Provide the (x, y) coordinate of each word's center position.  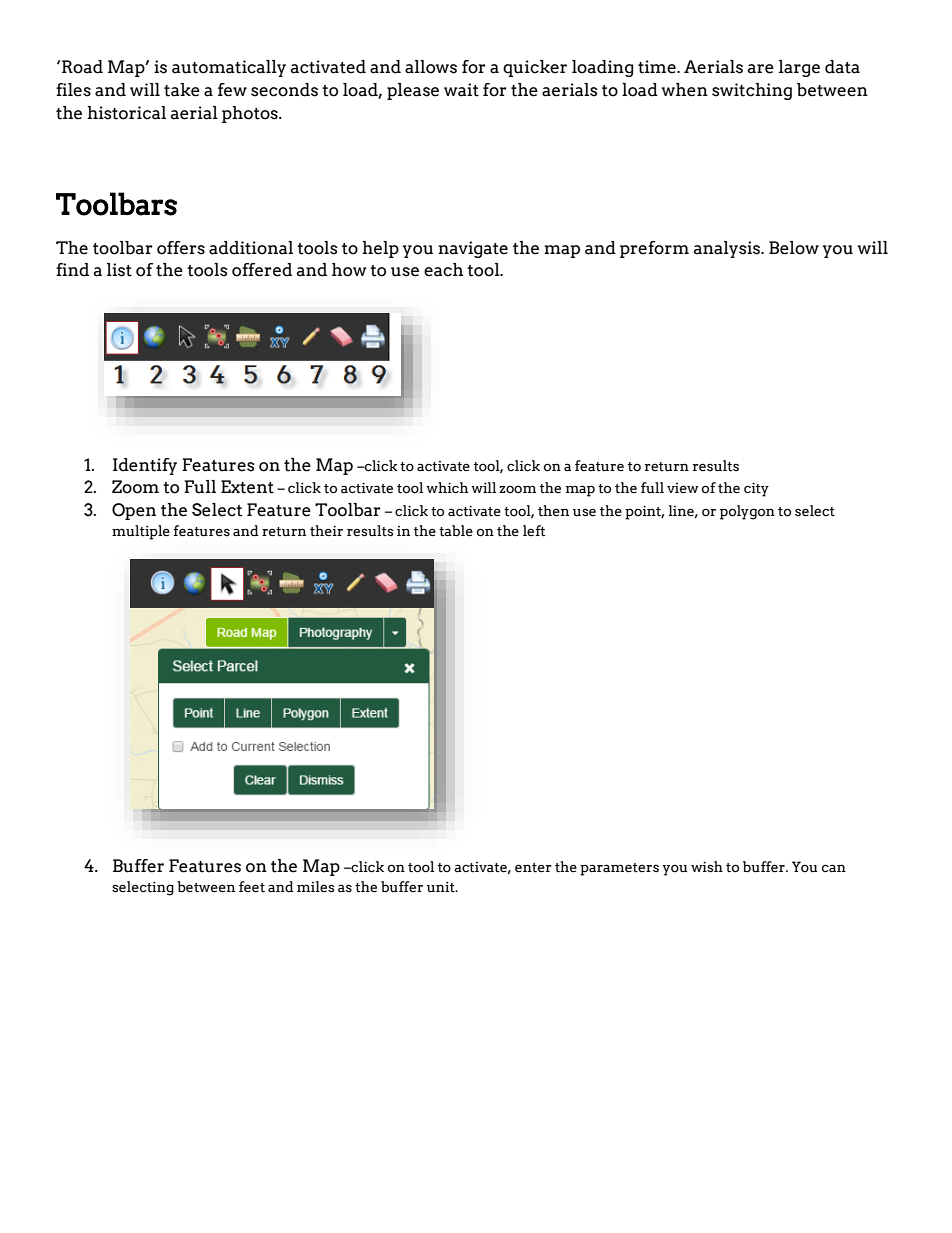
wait (461, 90)
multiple (141, 532)
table (456, 531)
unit (442, 887)
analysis (728, 249)
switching (752, 91)
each (443, 270)
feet (252, 887)
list (119, 270)
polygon (747, 512)
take (182, 90)
